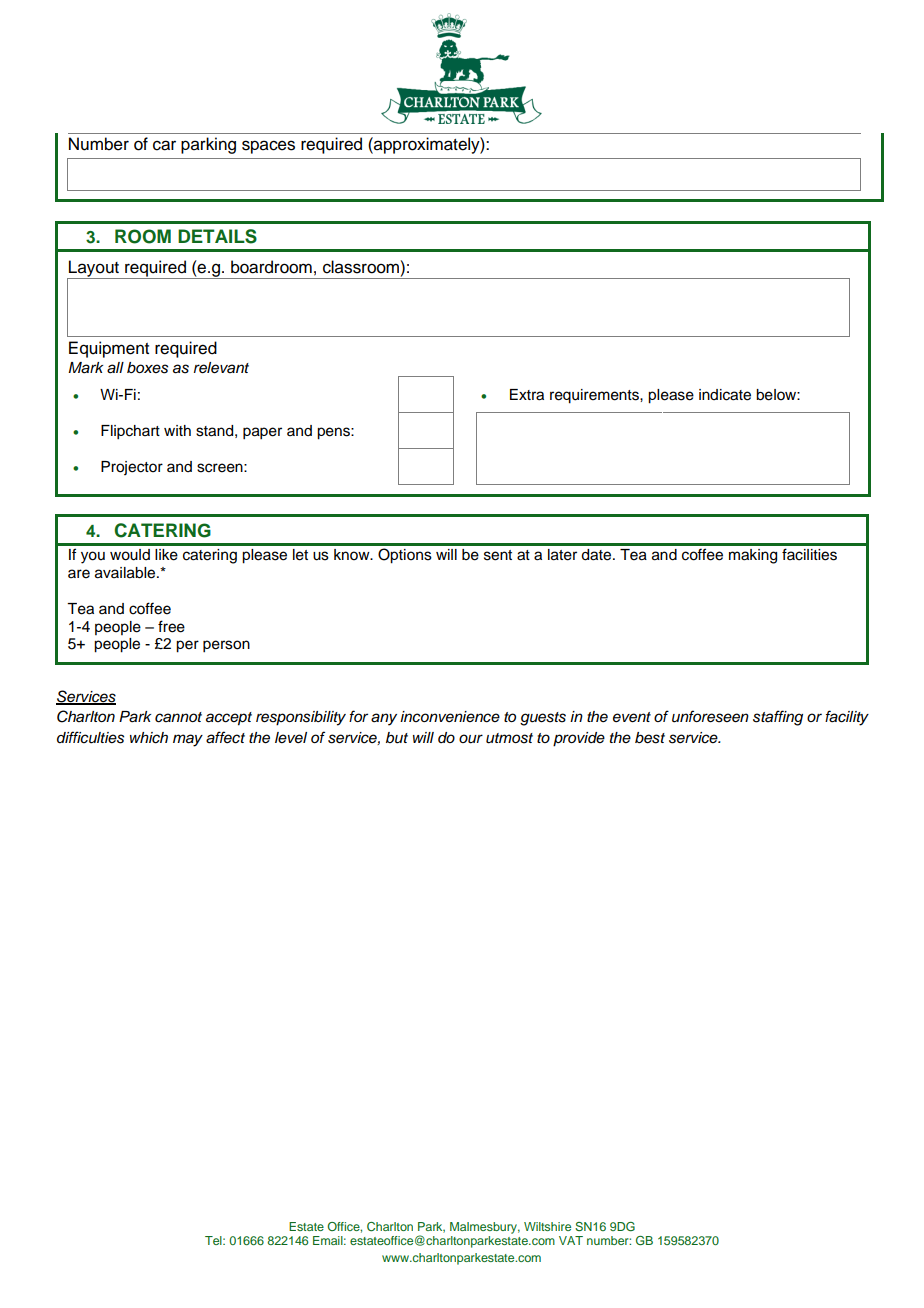 The image size is (924, 1308). Describe the element at coordinates (164, 145) in the image. I see `car` at that location.
